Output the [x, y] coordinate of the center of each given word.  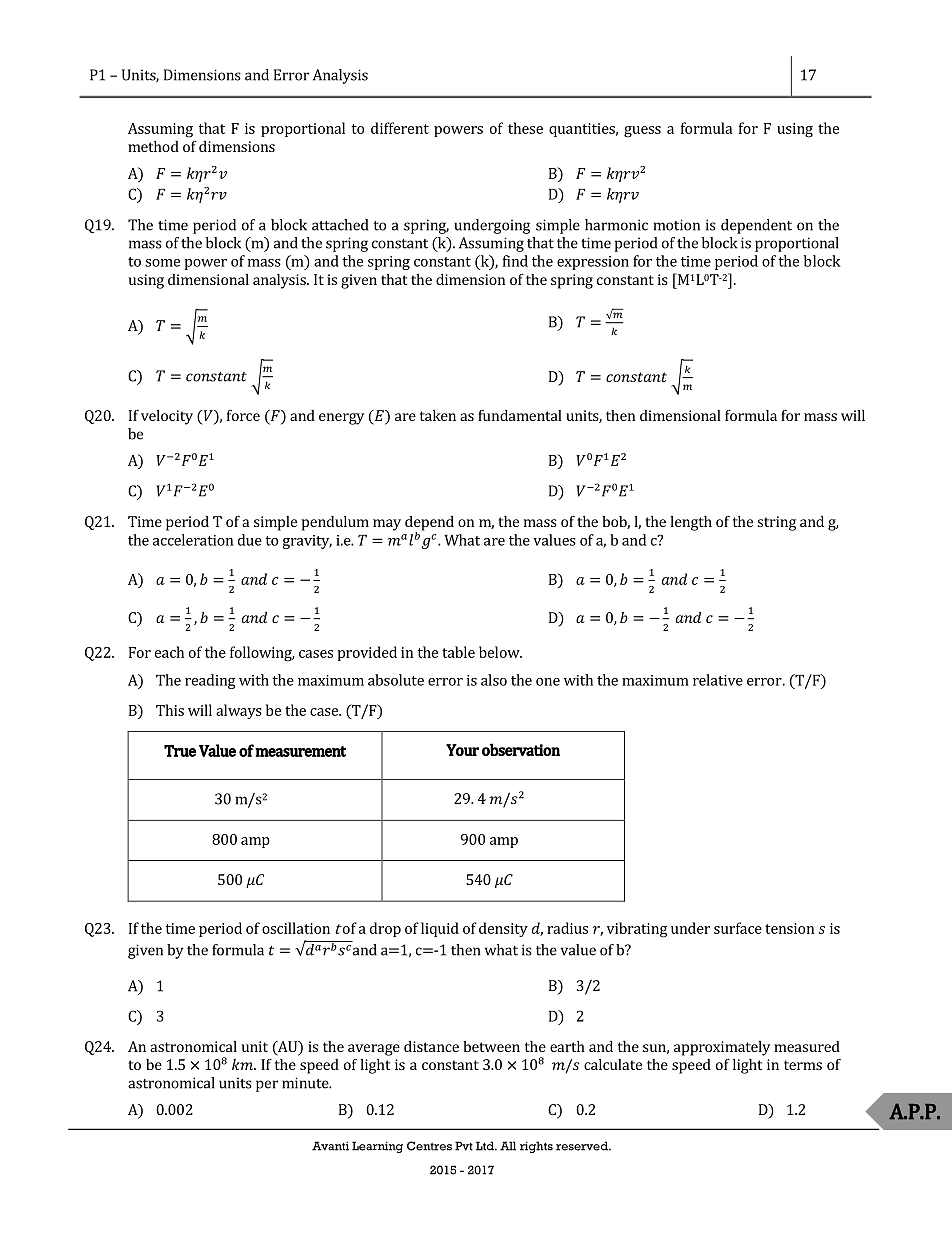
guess [642, 132]
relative [718, 680]
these [525, 128]
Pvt [464, 1146]
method [153, 146]
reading [210, 681]
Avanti [330, 1146]
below [500, 652]
